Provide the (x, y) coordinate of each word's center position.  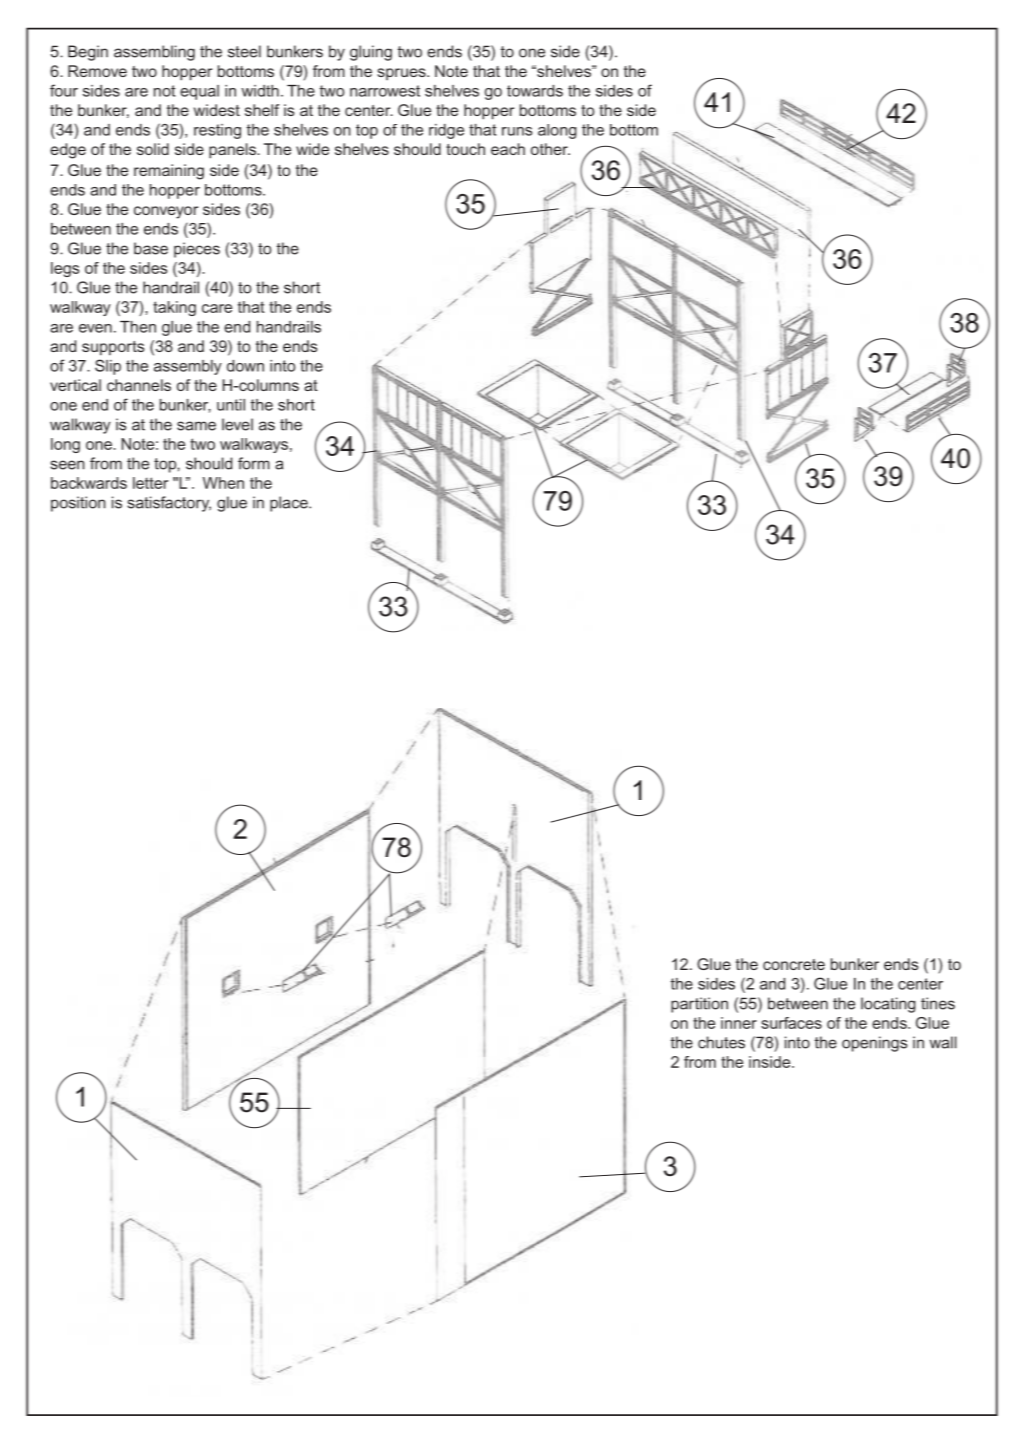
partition (699, 1005)
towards (535, 91)
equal (199, 92)
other (550, 149)
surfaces (791, 1023)
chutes (721, 1042)
